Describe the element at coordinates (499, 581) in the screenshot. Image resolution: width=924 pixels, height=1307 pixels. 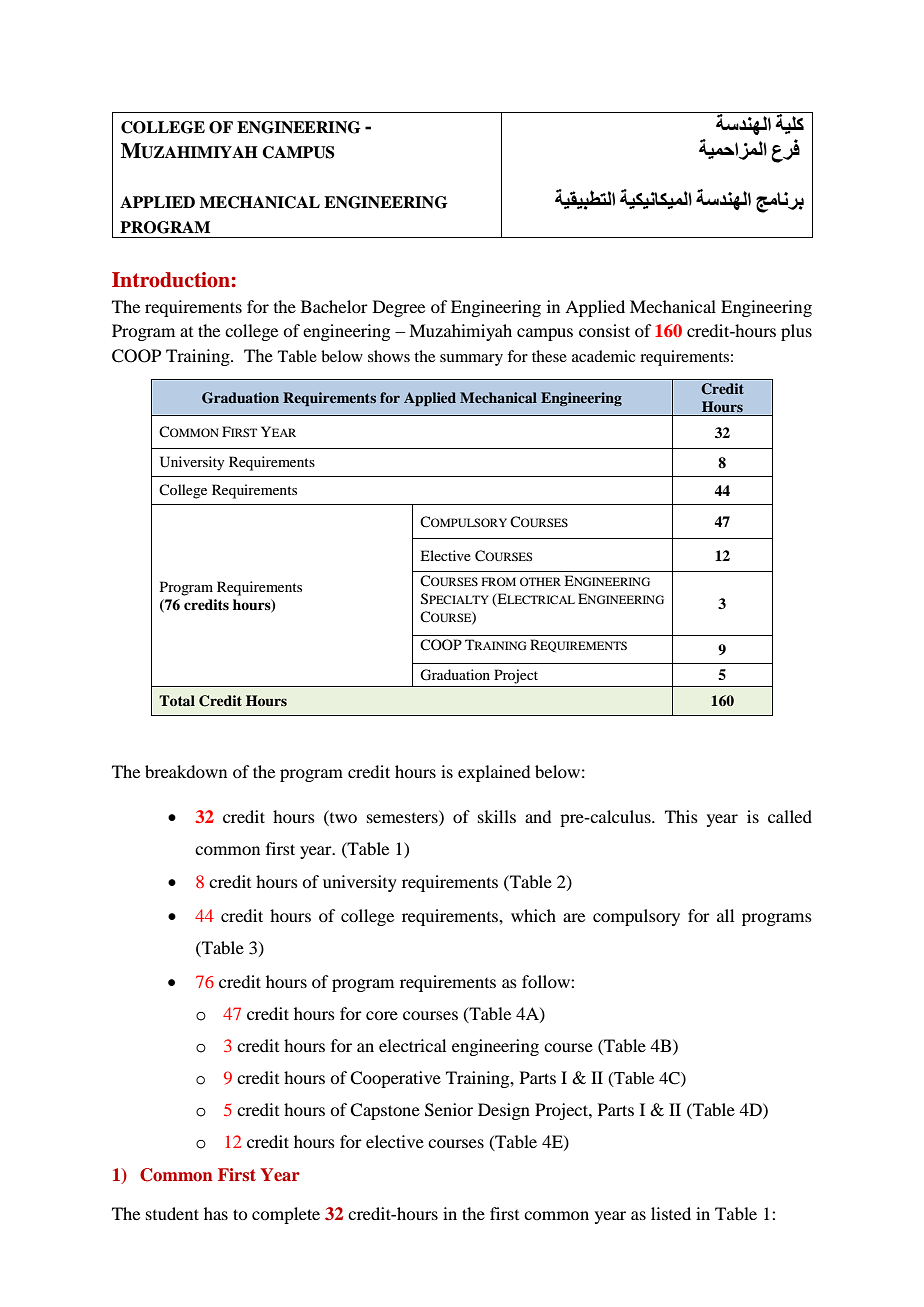
I see `FROM` at that location.
